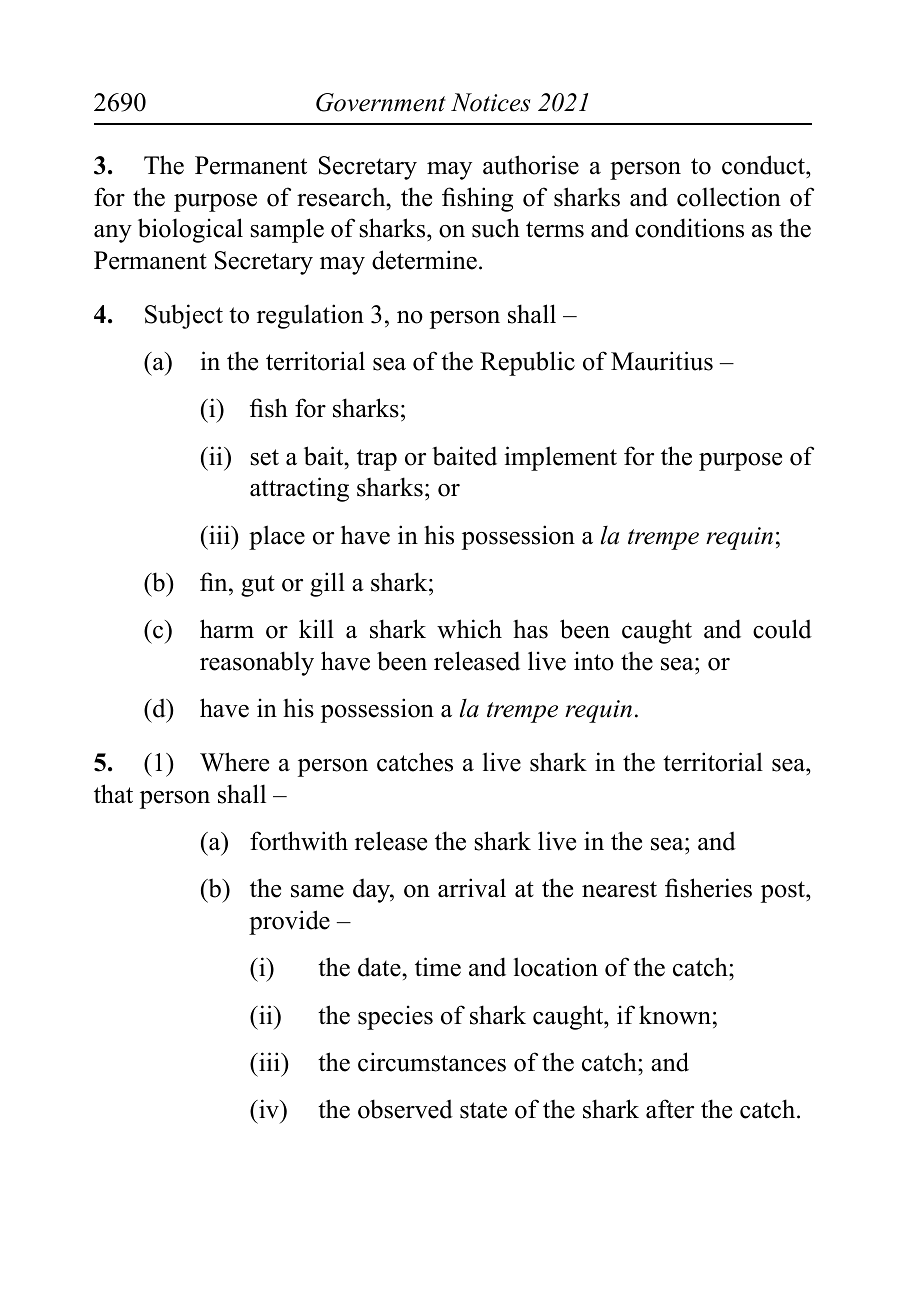 The width and height of the screenshot is (924, 1311). Describe the element at coordinates (784, 892) in the screenshot. I see `post` at that location.
